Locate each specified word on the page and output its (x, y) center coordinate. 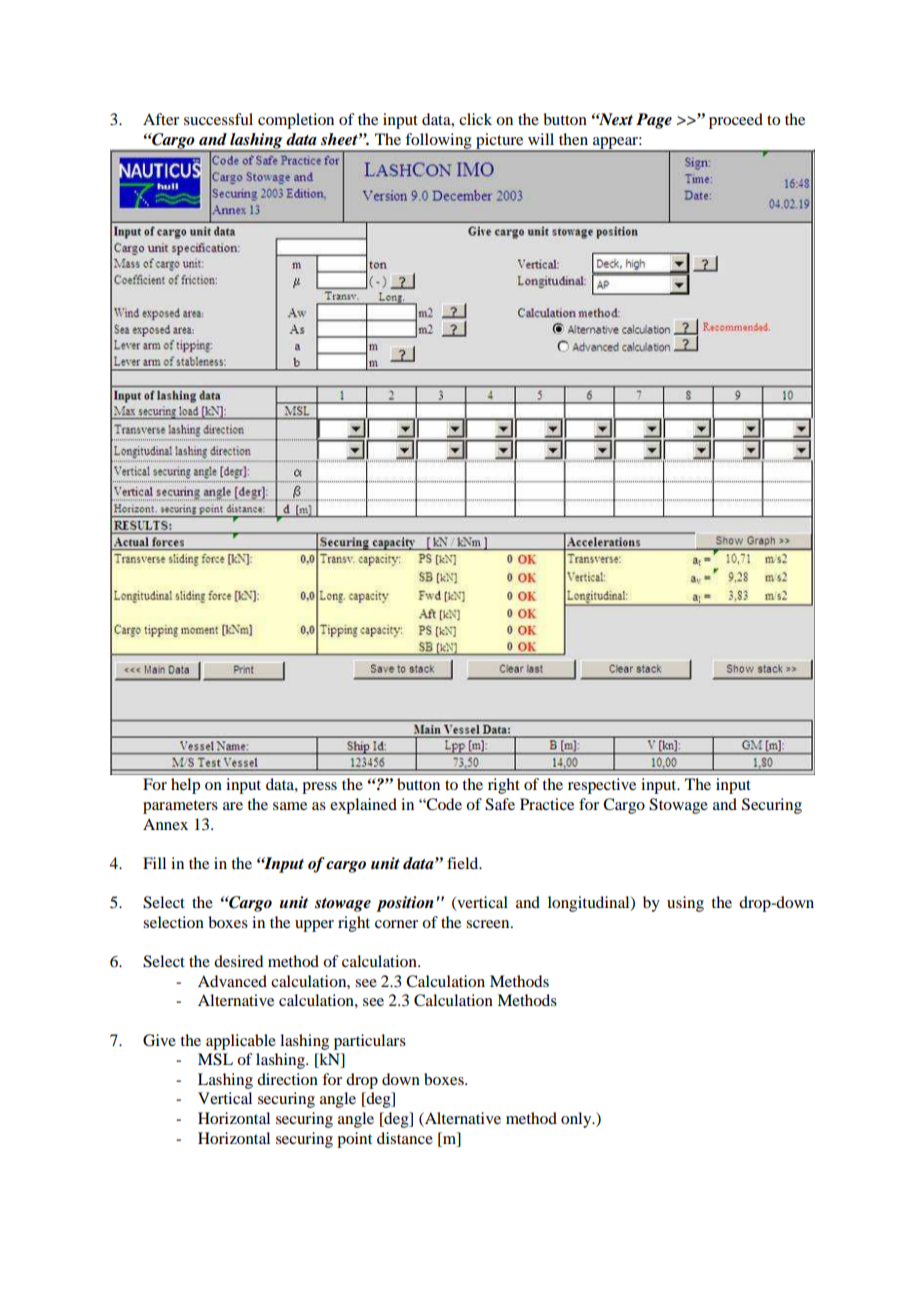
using (685, 904)
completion (296, 121)
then (573, 139)
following (438, 142)
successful (218, 119)
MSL (215, 1059)
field (464, 863)
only (577, 1120)
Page (654, 121)
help (185, 786)
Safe (500, 804)
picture (500, 142)
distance (405, 1138)
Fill (154, 863)
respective (602, 786)
